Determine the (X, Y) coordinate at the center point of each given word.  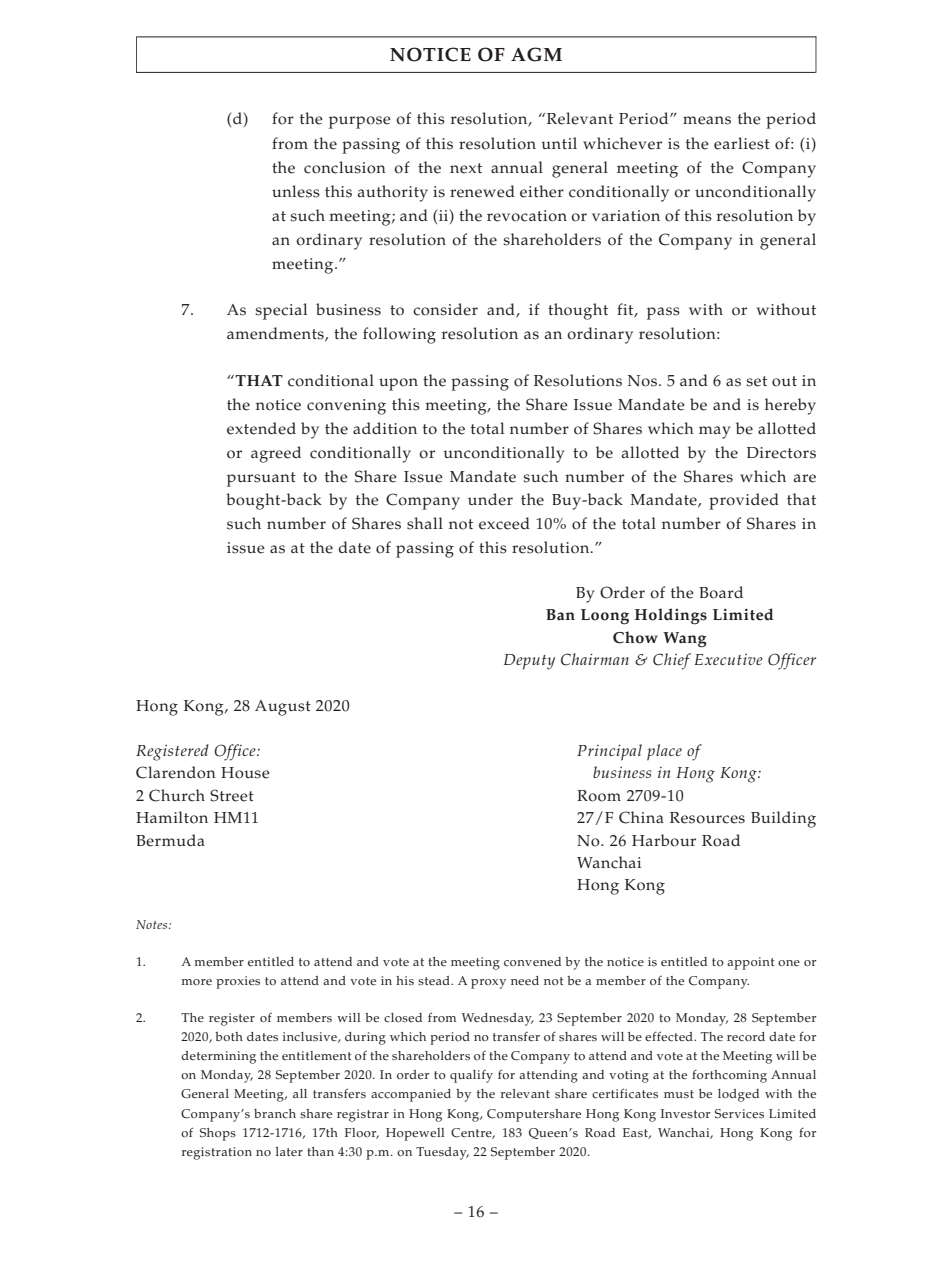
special (281, 311)
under (490, 499)
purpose (360, 122)
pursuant (261, 479)
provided (744, 501)
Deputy (529, 662)
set (756, 381)
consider (445, 309)
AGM (536, 54)
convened (532, 962)
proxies (238, 982)
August (283, 708)
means (707, 120)
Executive (728, 659)
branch (275, 1114)
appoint (751, 963)
